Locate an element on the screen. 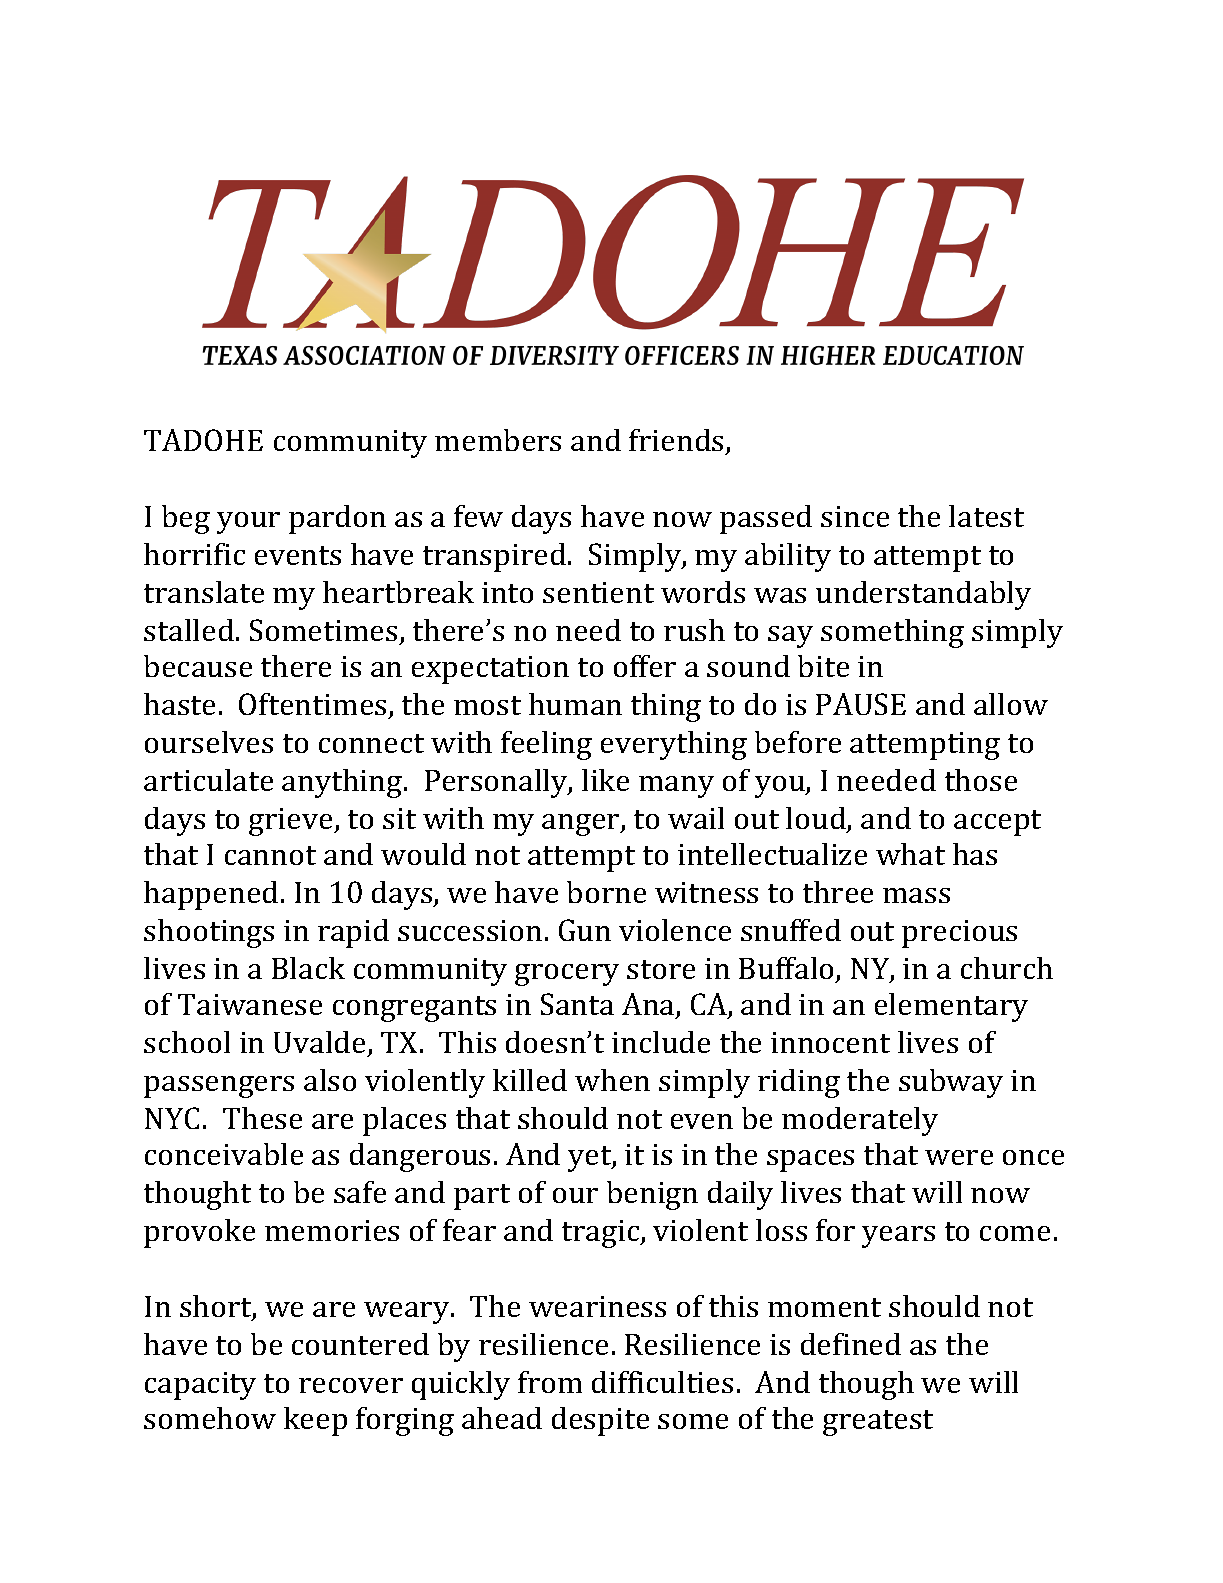 The height and width of the screenshot is (1583, 1223). from is located at coordinates (550, 1382).
